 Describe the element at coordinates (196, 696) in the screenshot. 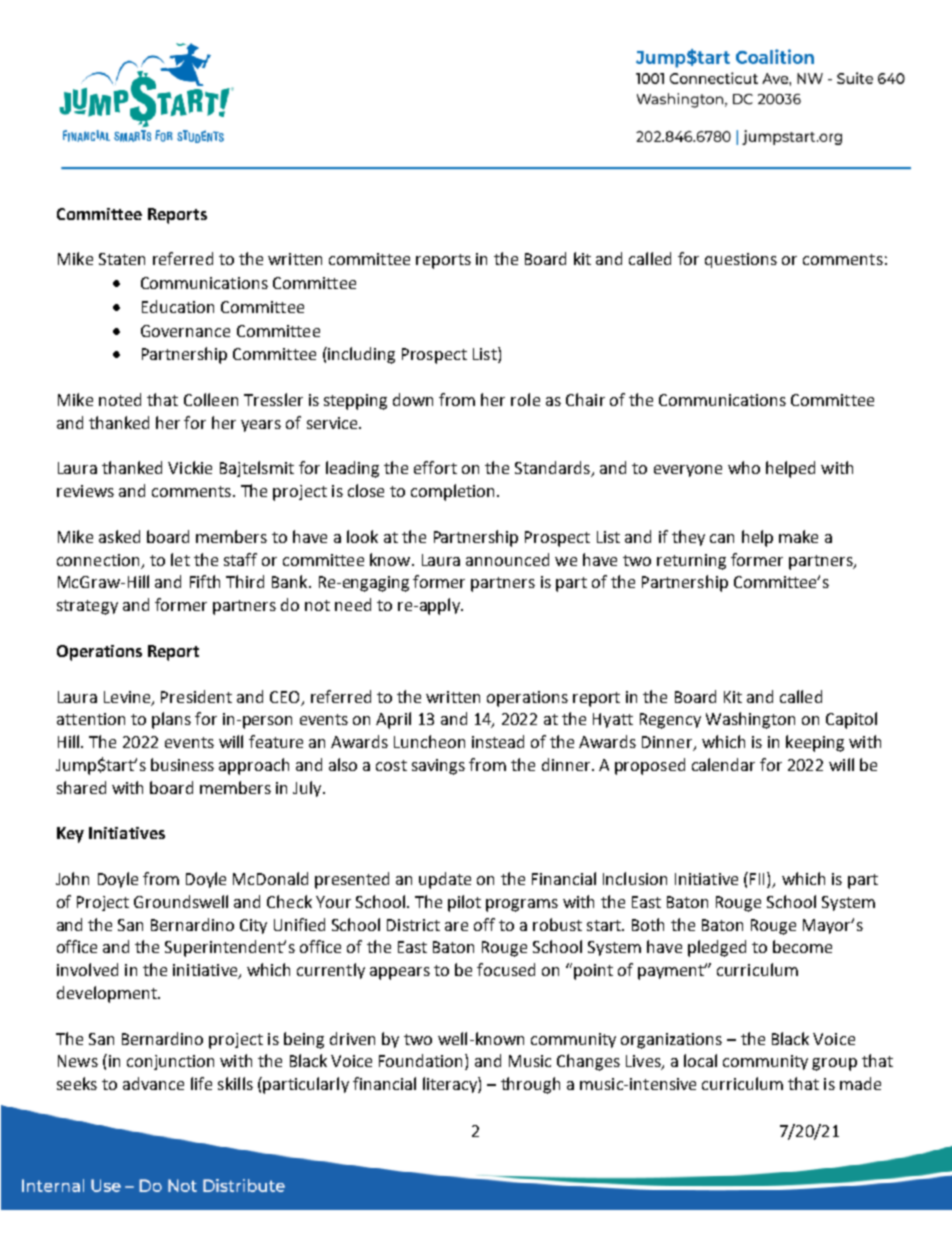

I see `President` at that location.
